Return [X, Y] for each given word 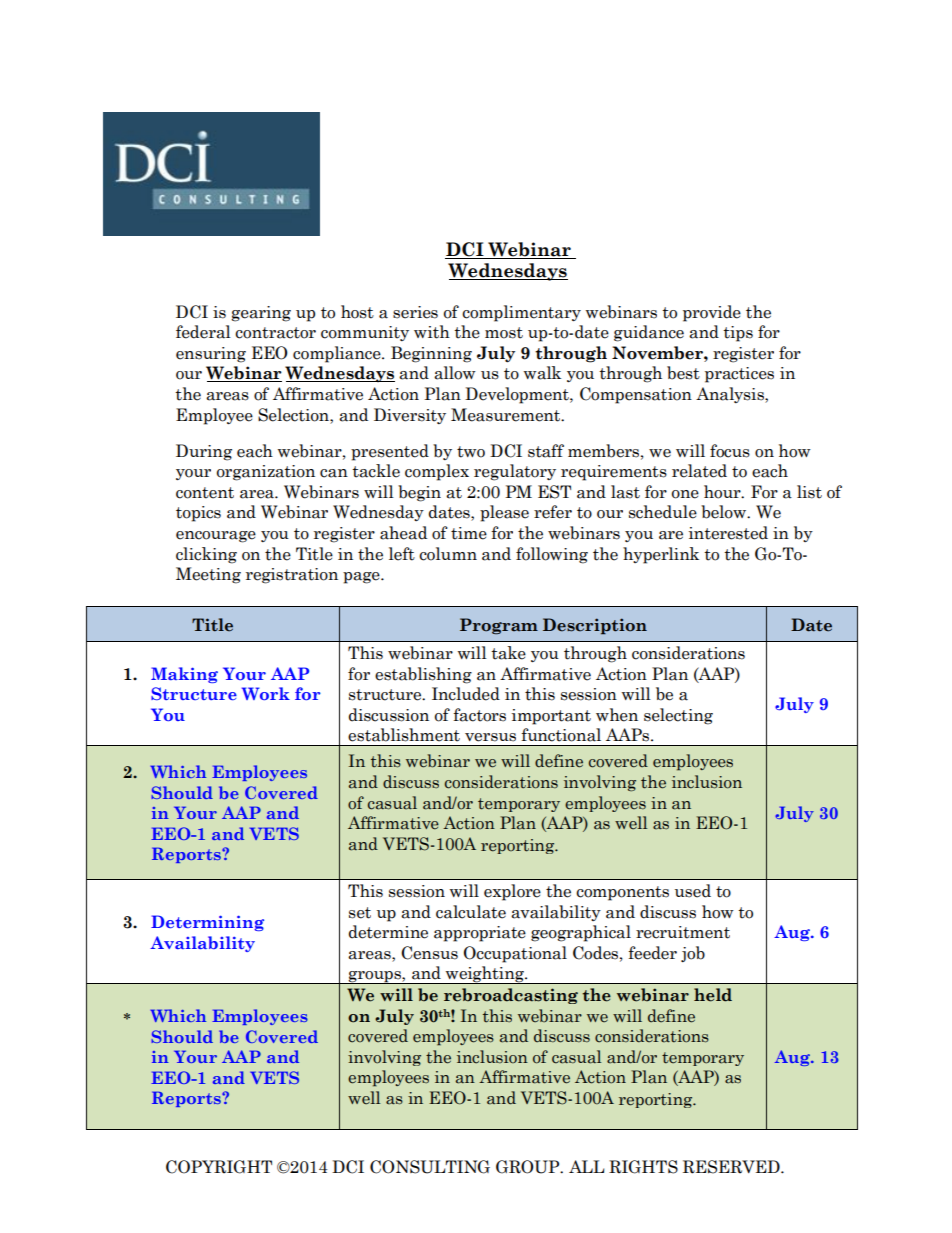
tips [738, 334]
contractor [275, 333]
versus [490, 737]
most [504, 333]
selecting [678, 716]
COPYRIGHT [219, 1167]
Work [266, 693]
